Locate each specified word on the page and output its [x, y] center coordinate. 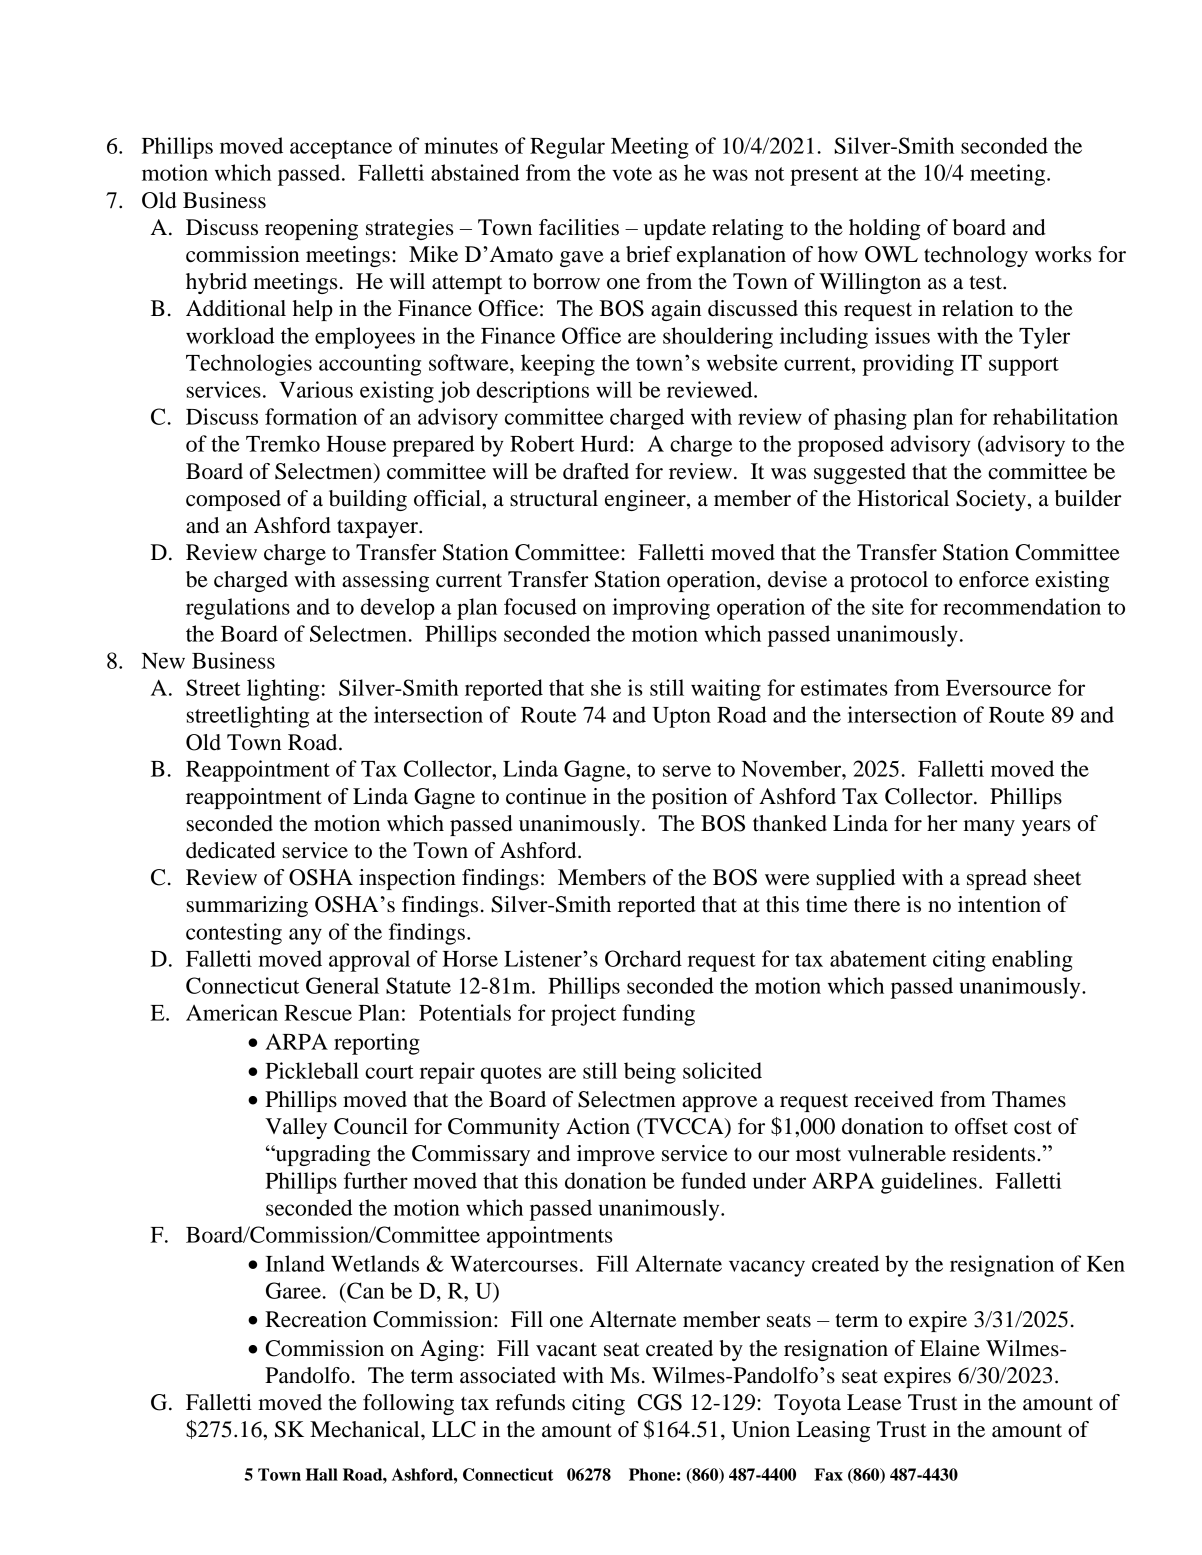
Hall [322, 1474]
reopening [311, 229]
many [989, 828]
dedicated [231, 850]
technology [976, 256]
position [689, 798]
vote [632, 174]
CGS [660, 1402]
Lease [874, 1402]
